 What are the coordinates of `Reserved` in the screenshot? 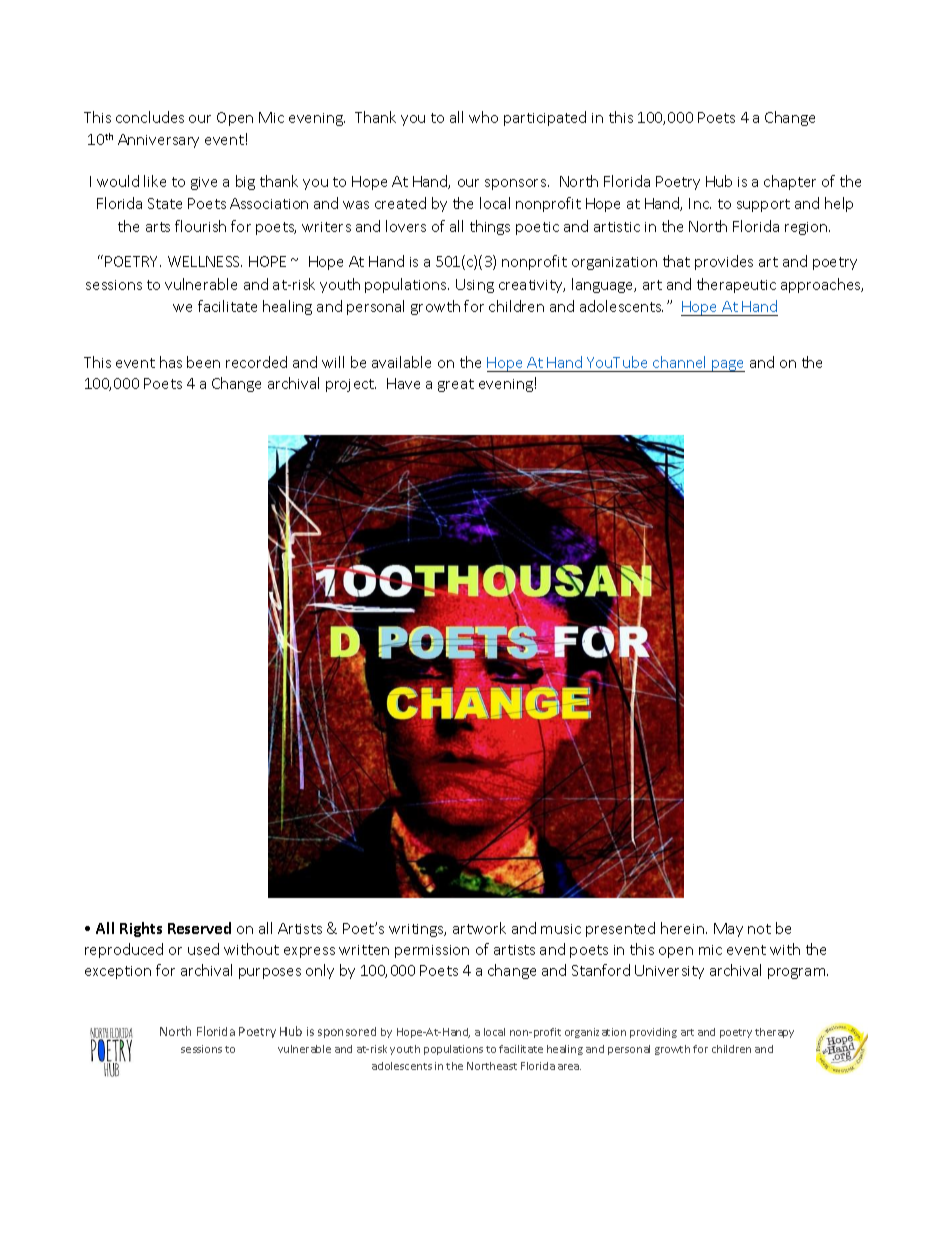 It's located at (199, 928).
